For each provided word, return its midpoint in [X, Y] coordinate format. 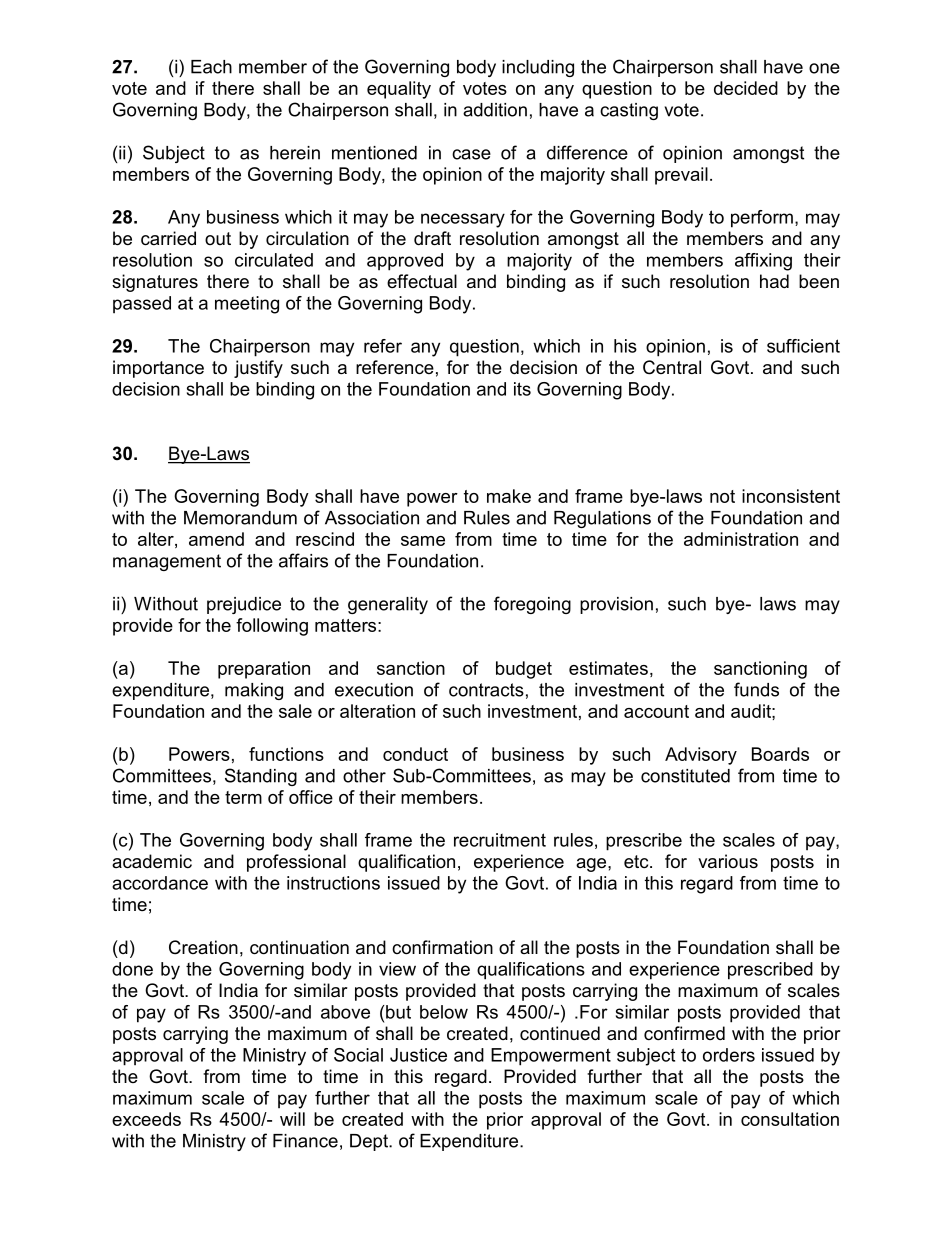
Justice [418, 1055]
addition [495, 110]
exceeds [146, 1119]
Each [211, 67]
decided [746, 88]
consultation [790, 1119]
